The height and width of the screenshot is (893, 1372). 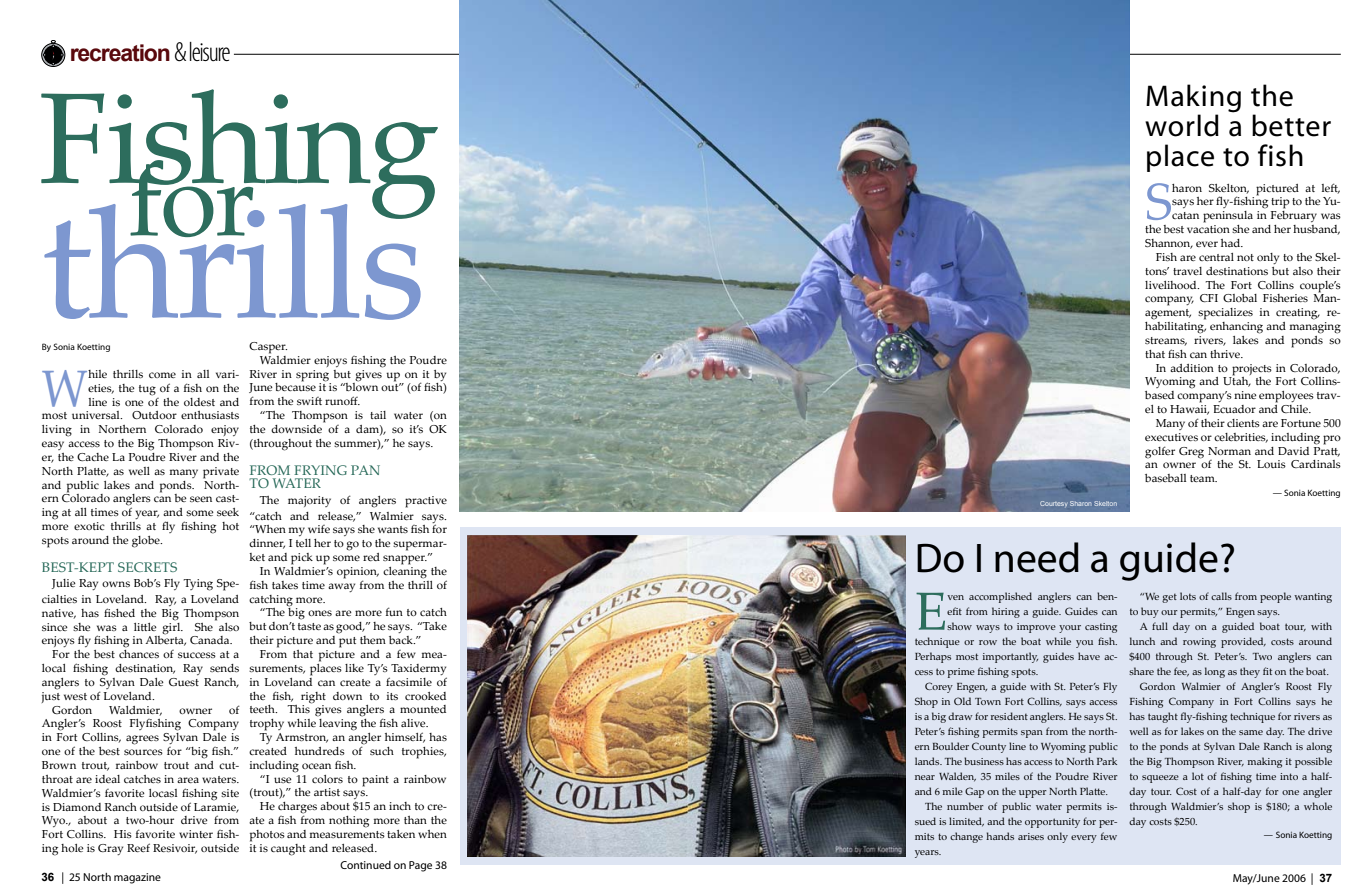 I want to click on tail, so click(x=378, y=415).
